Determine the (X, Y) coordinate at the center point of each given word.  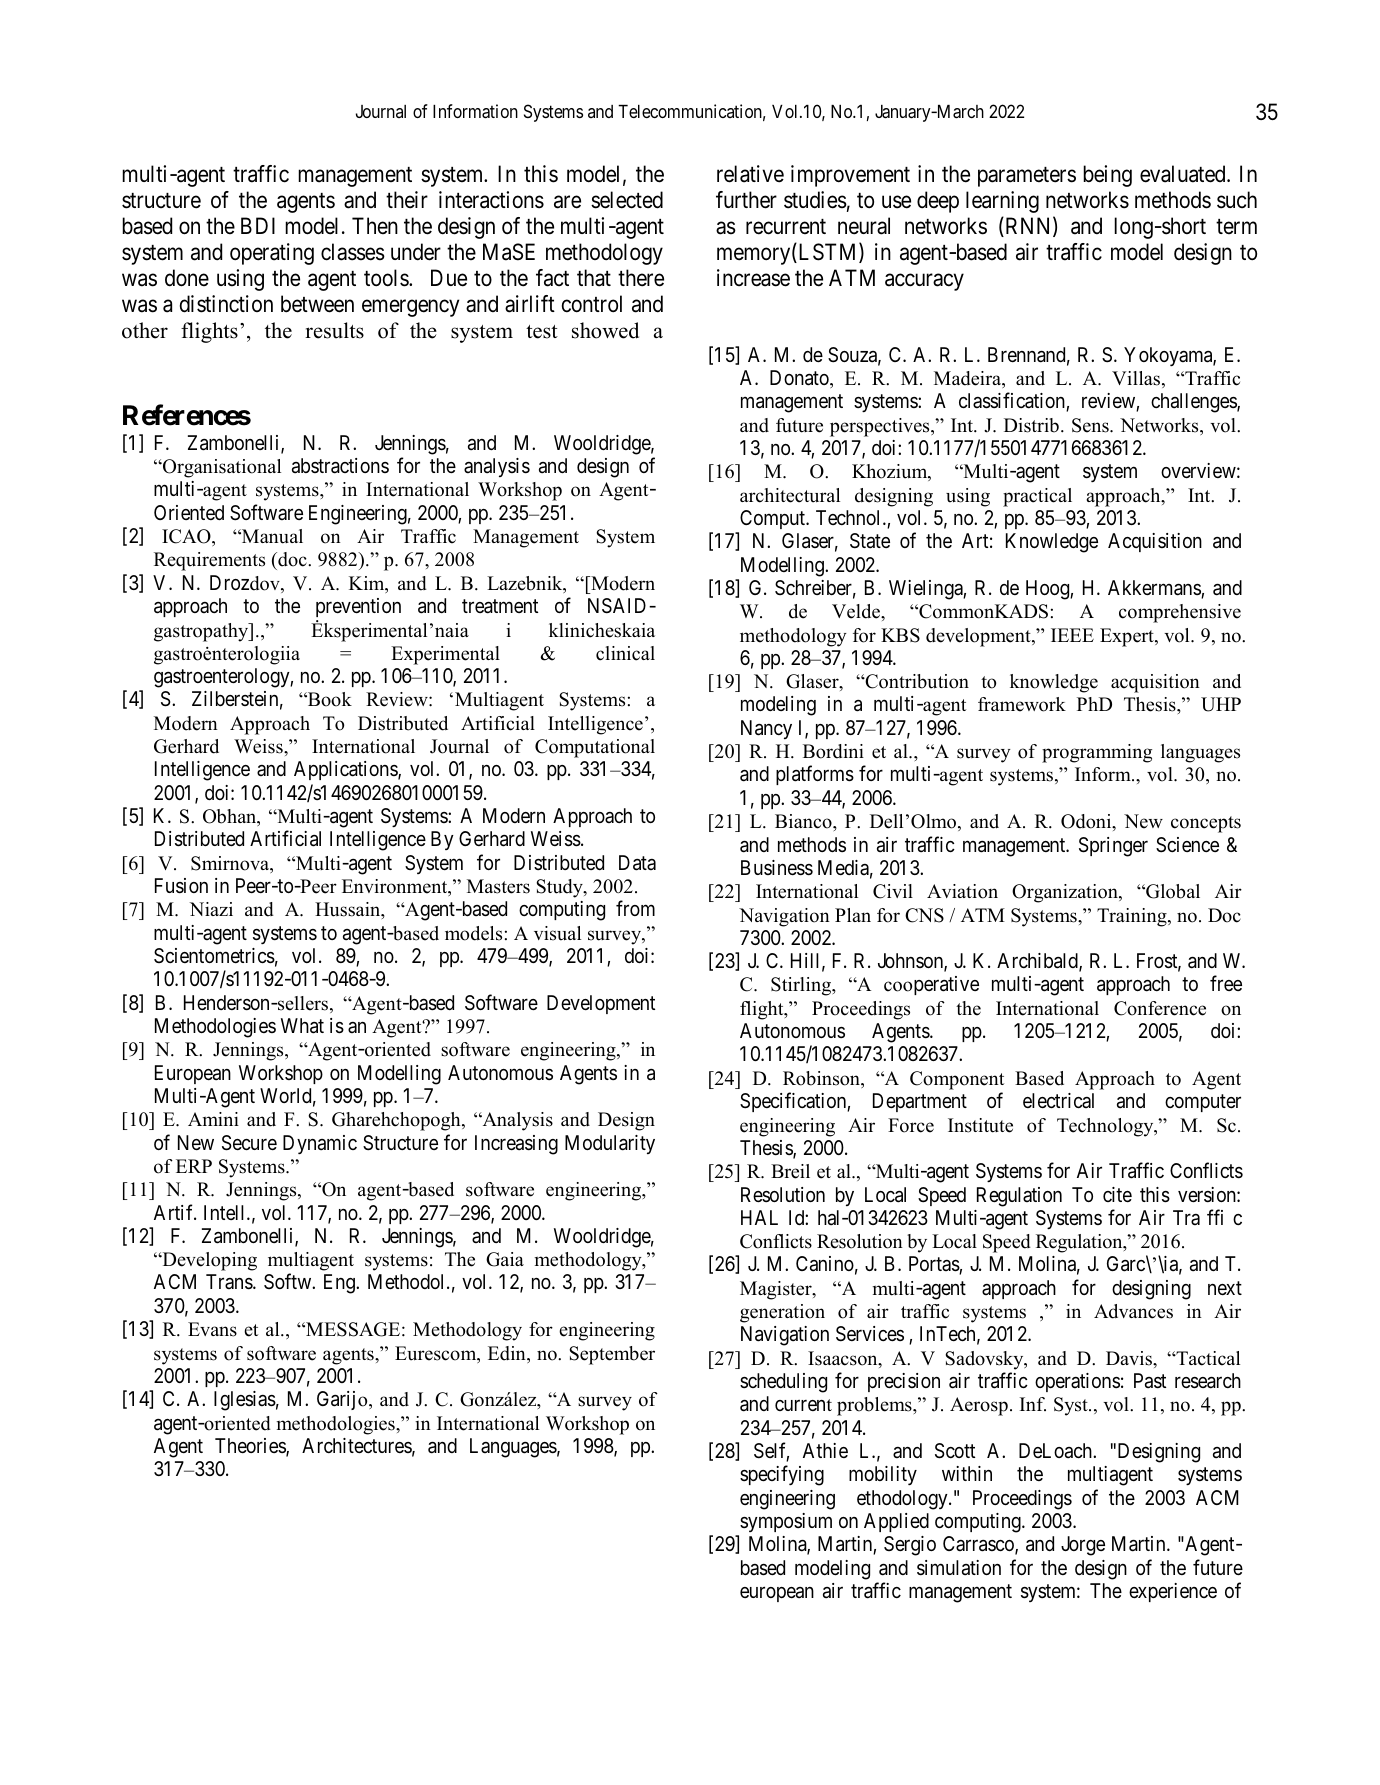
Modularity (610, 1144)
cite (1117, 1194)
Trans (230, 1282)
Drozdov (246, 584)
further (746, 200)
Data (637, 863)
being (1107, 176)
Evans (212, 1329)
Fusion (181, 886)
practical (1037, 497)
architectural (790, 495)
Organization (1066, 893)
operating (272, 254)
